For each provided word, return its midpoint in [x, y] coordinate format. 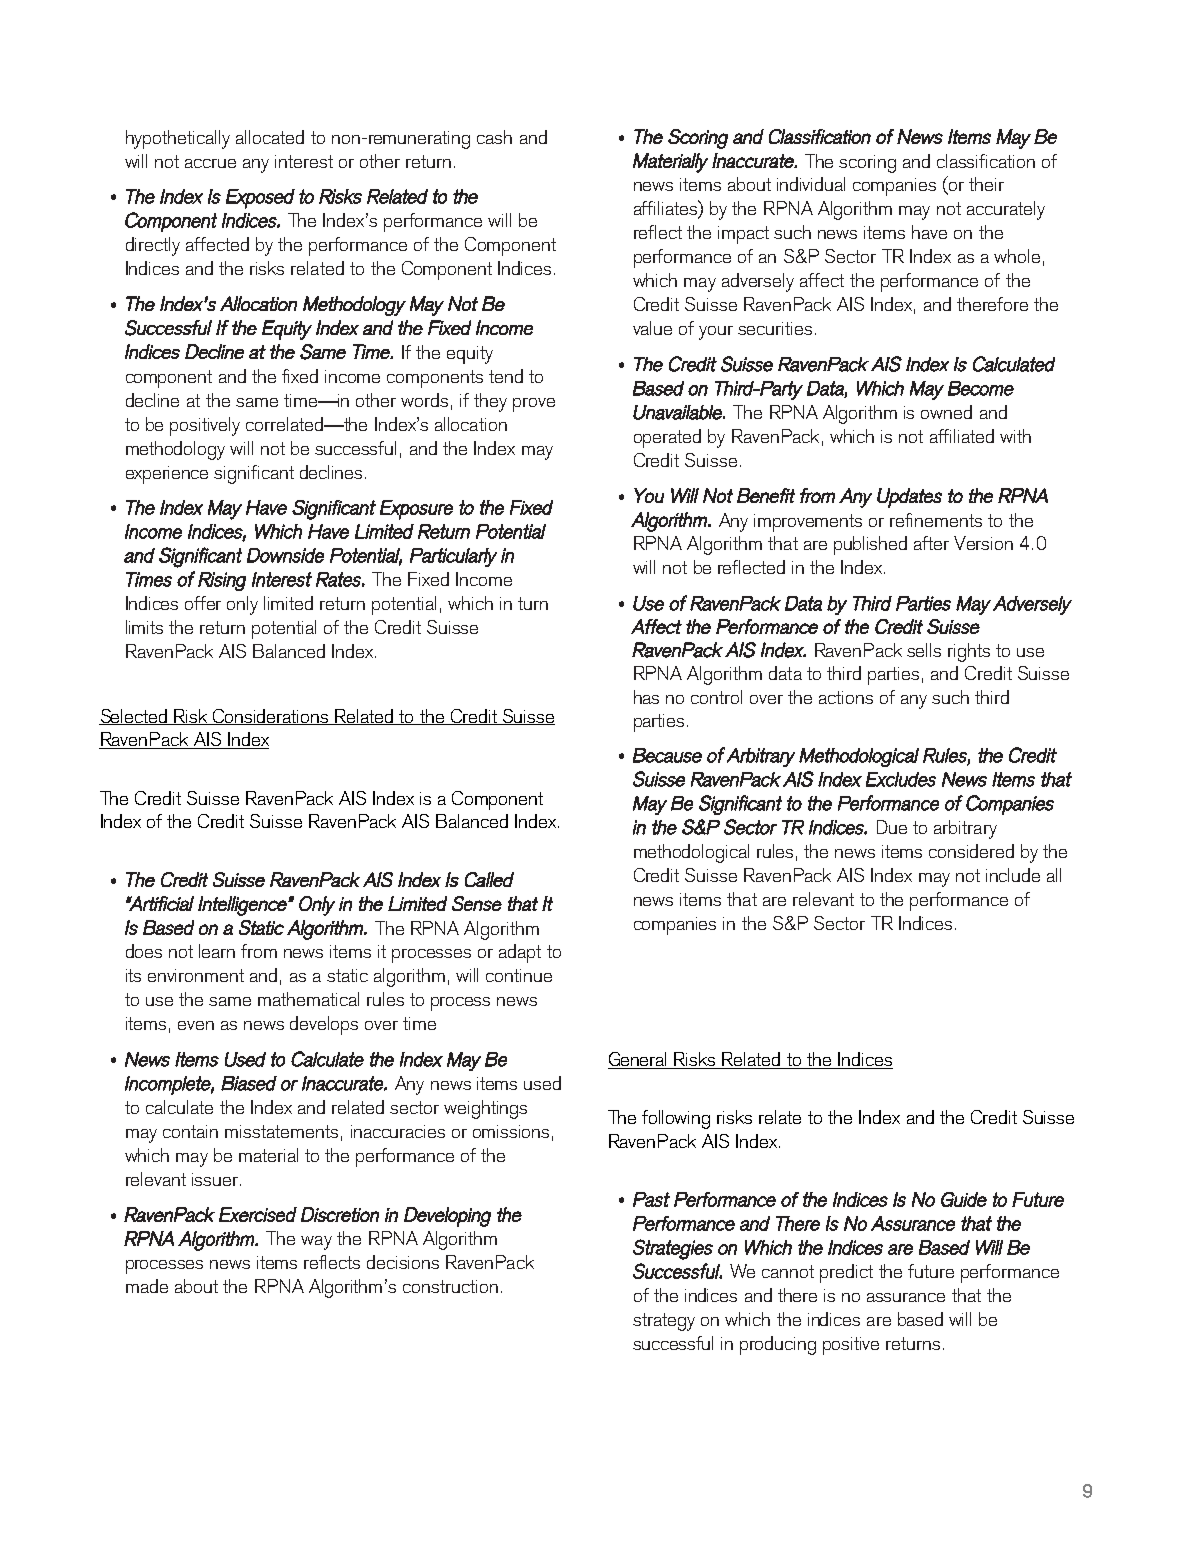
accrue [210, 163]
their [986, 184]
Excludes [901, 779]
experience [167, 475]
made [147, 1286]
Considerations [271, 717]
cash [494, 137]
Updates [909, 498]
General [639, 1060]
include [1013, 875]
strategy [664, 1322]
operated [667, 438]
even [196, 1025]
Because [667, 755]
